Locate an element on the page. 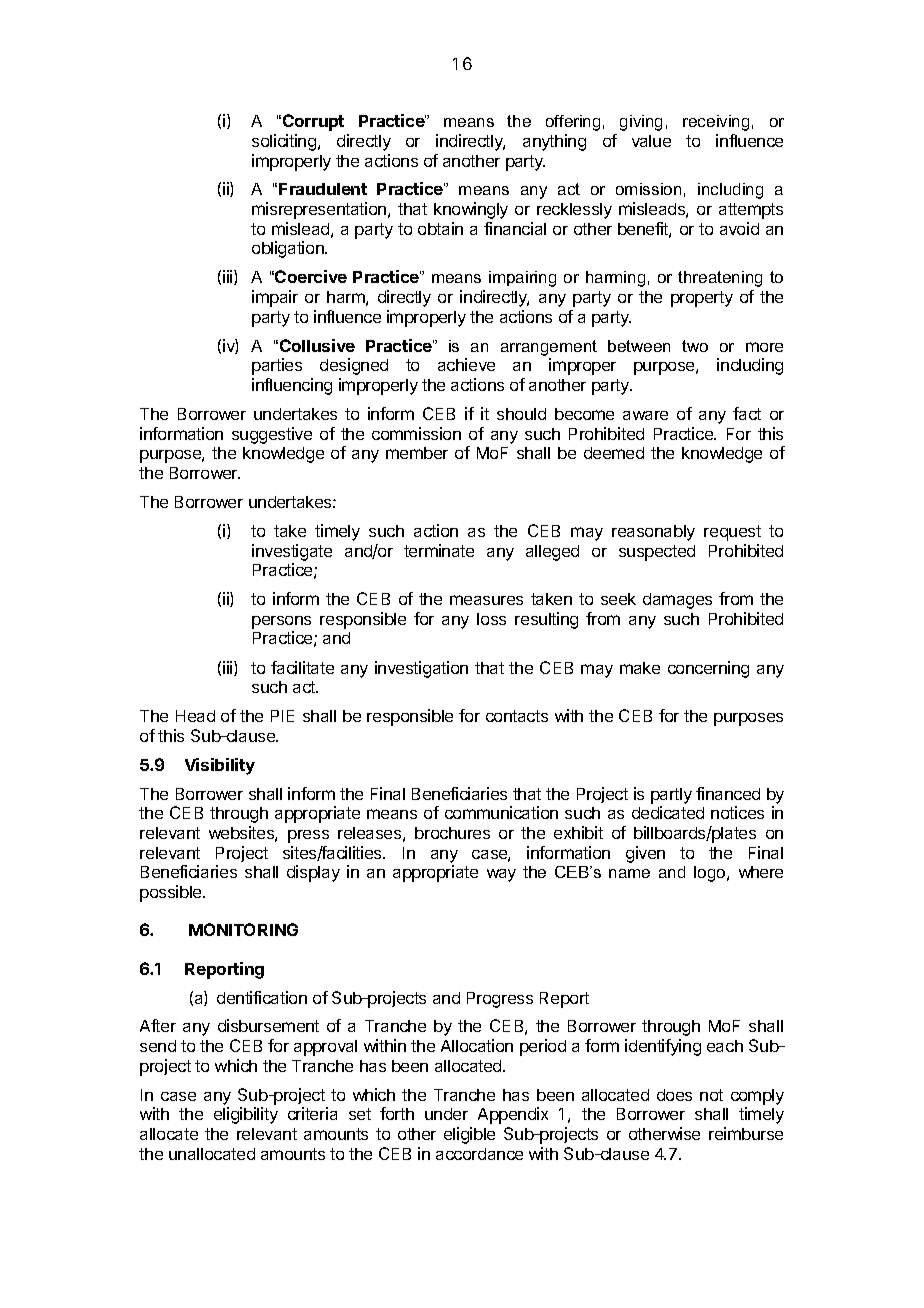 The width and height of the document is (924, 1308). eligible is located at coordinates (469, 1135).
